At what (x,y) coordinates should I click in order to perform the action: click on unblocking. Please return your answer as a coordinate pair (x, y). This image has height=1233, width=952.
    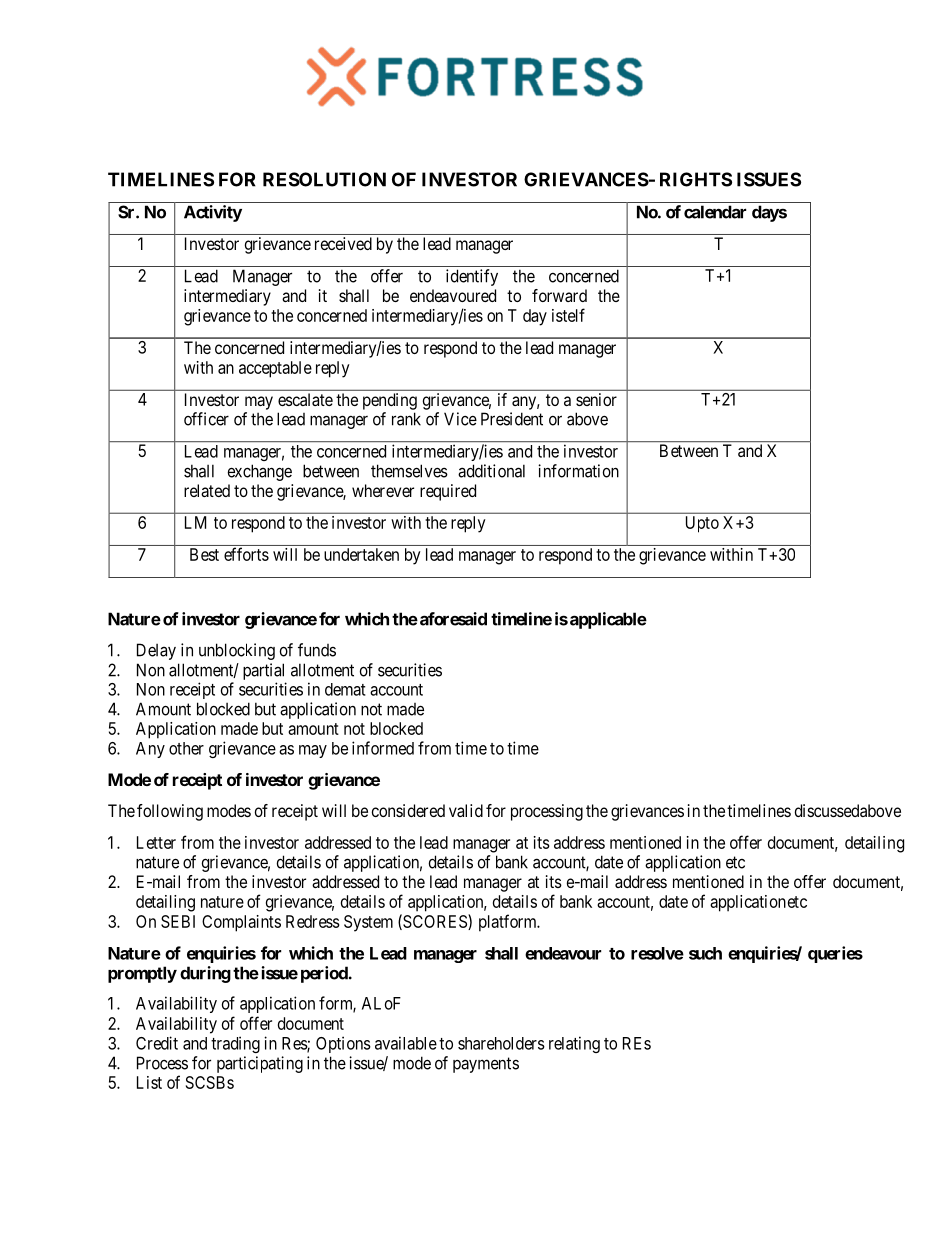
    Looking at the image, I should click on (237, 651).
